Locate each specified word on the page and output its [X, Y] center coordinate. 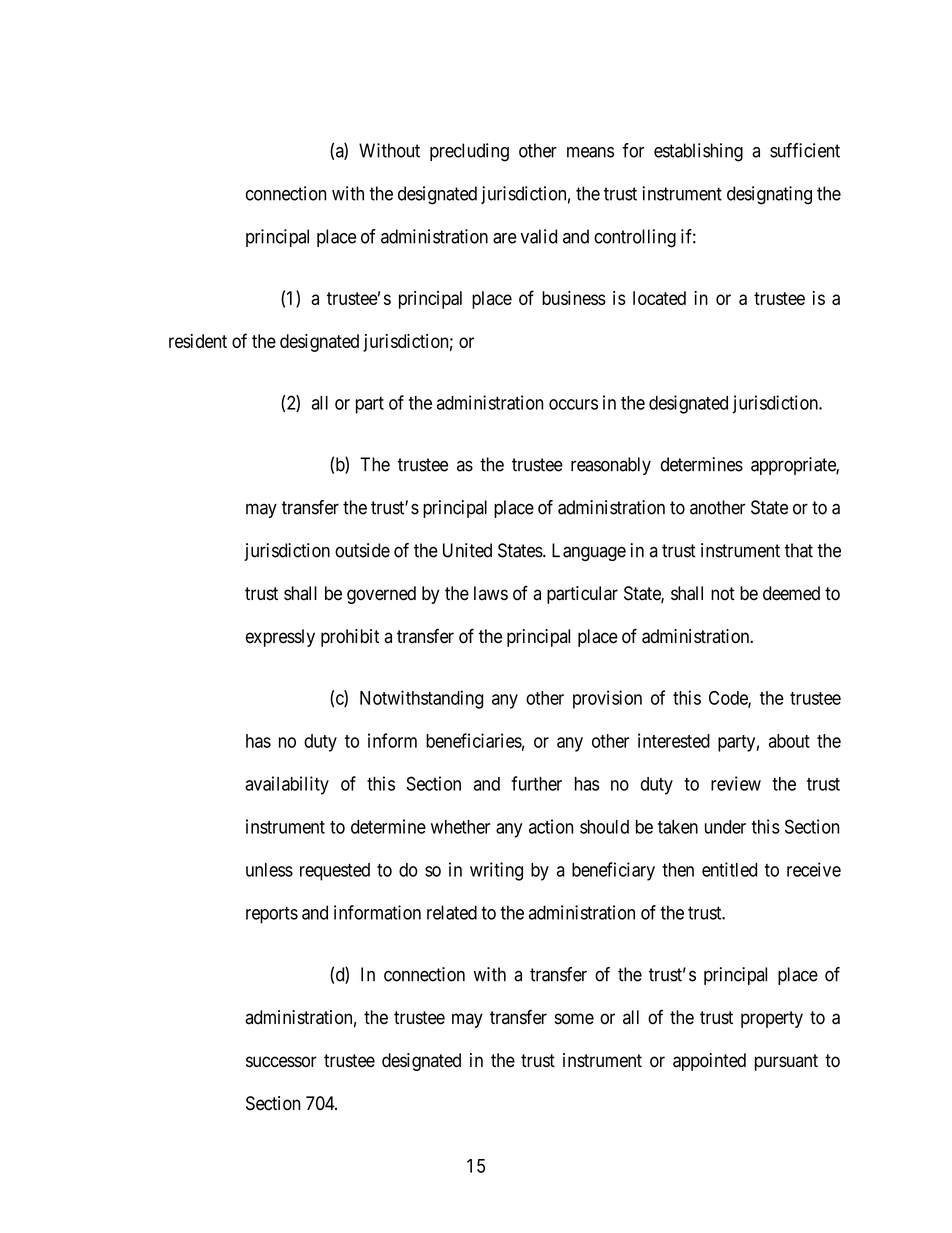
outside [362, 550]
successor [281, 1062]
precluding [469, 152]
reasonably [611, 466]
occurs [573, 404]
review [736, 783]
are [505, 238]
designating [769, 195]
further [536, 783]
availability [287, 785]
